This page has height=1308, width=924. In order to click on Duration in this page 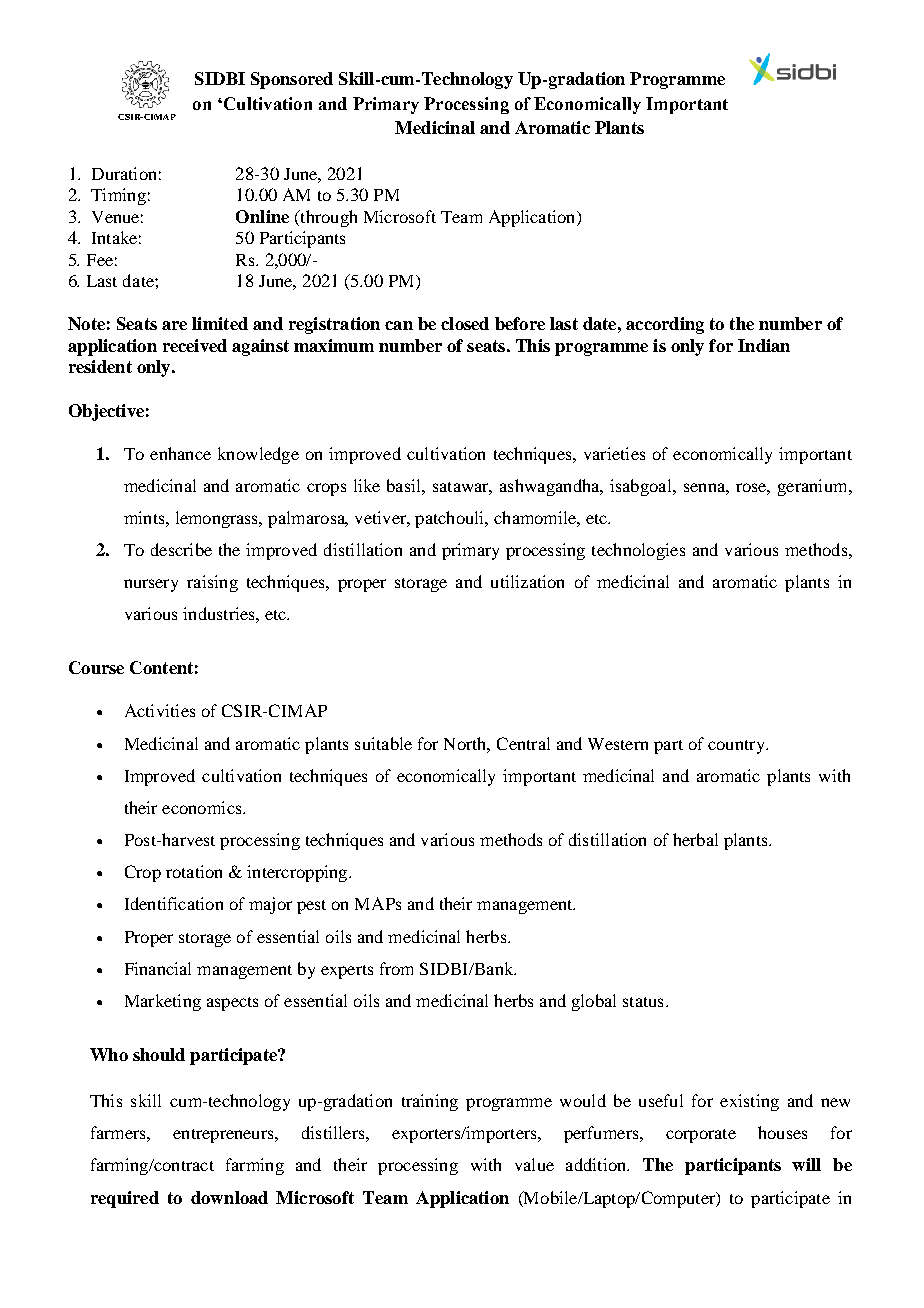, I will do `click(124, 173)`.
